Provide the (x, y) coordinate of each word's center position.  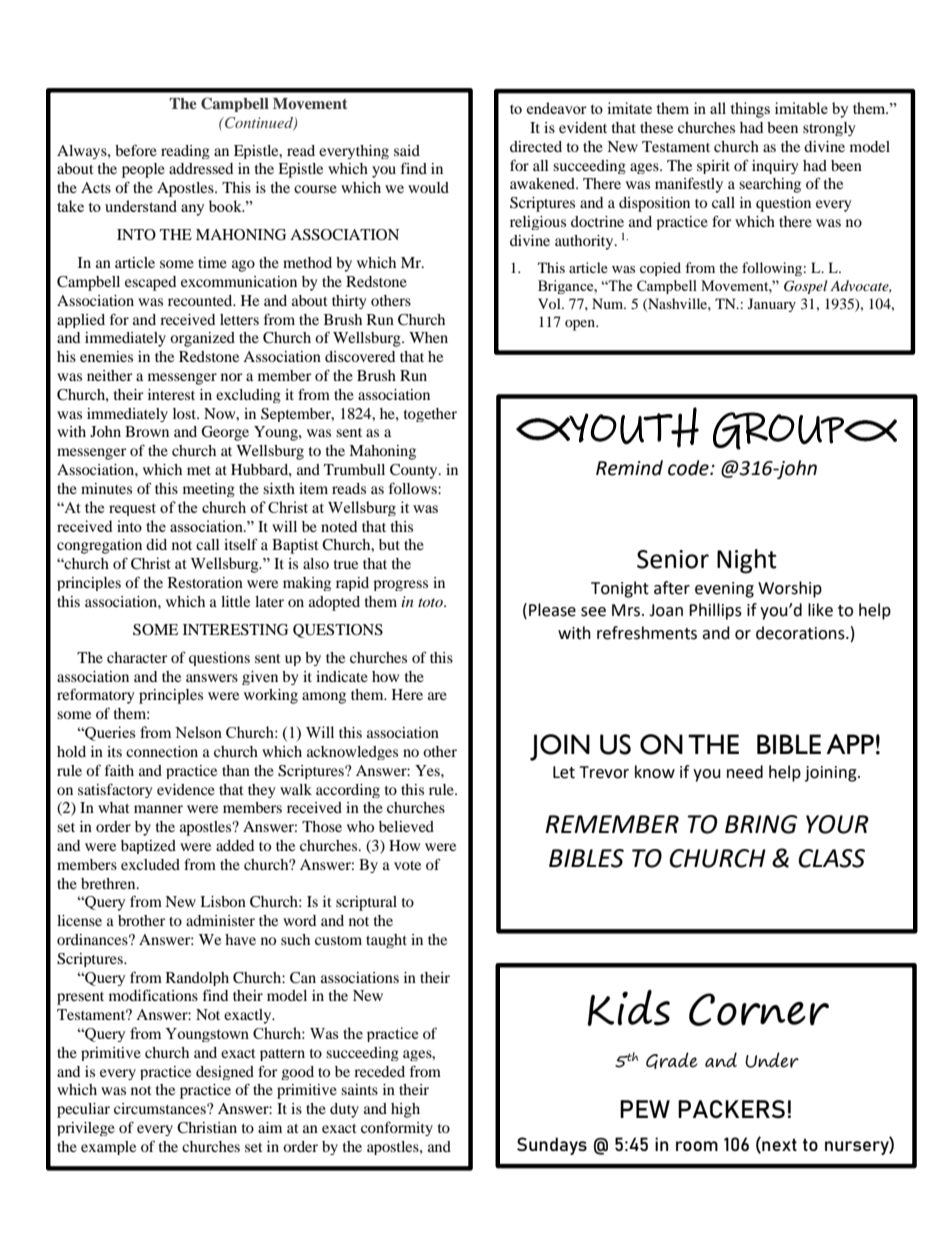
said (407, 150)
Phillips (715, 611)
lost (186, 413)
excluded (150, 864)
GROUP (779, 431)
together (430, 415)
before (136, 150)
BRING (761, 824)
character (137, 657)
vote (407, 865)
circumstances (161, 1108)
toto (431, 602)
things (750, 110)
